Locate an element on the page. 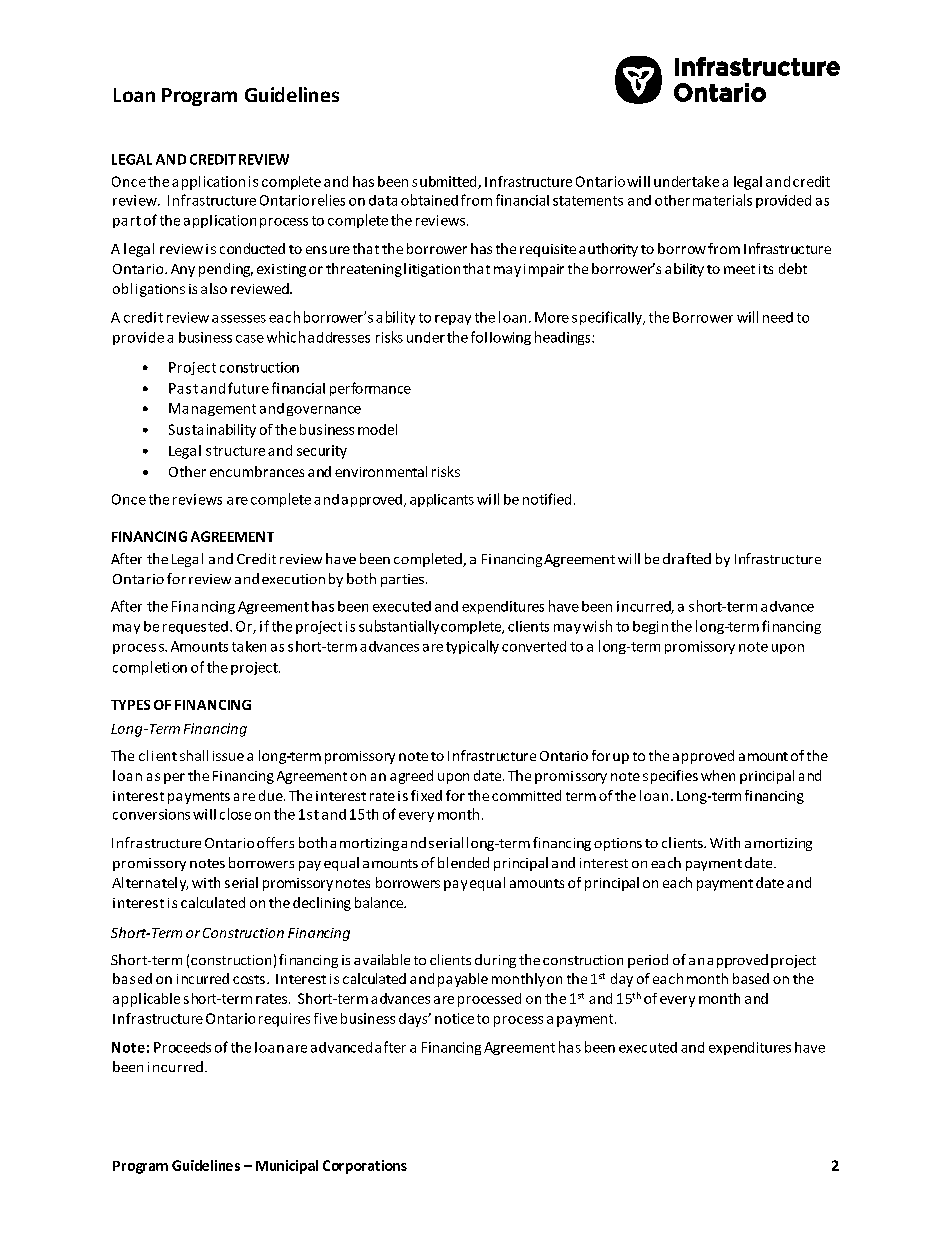 The height and width of the document is (1233, 952). applicants is located at coordinates (442, 500).
